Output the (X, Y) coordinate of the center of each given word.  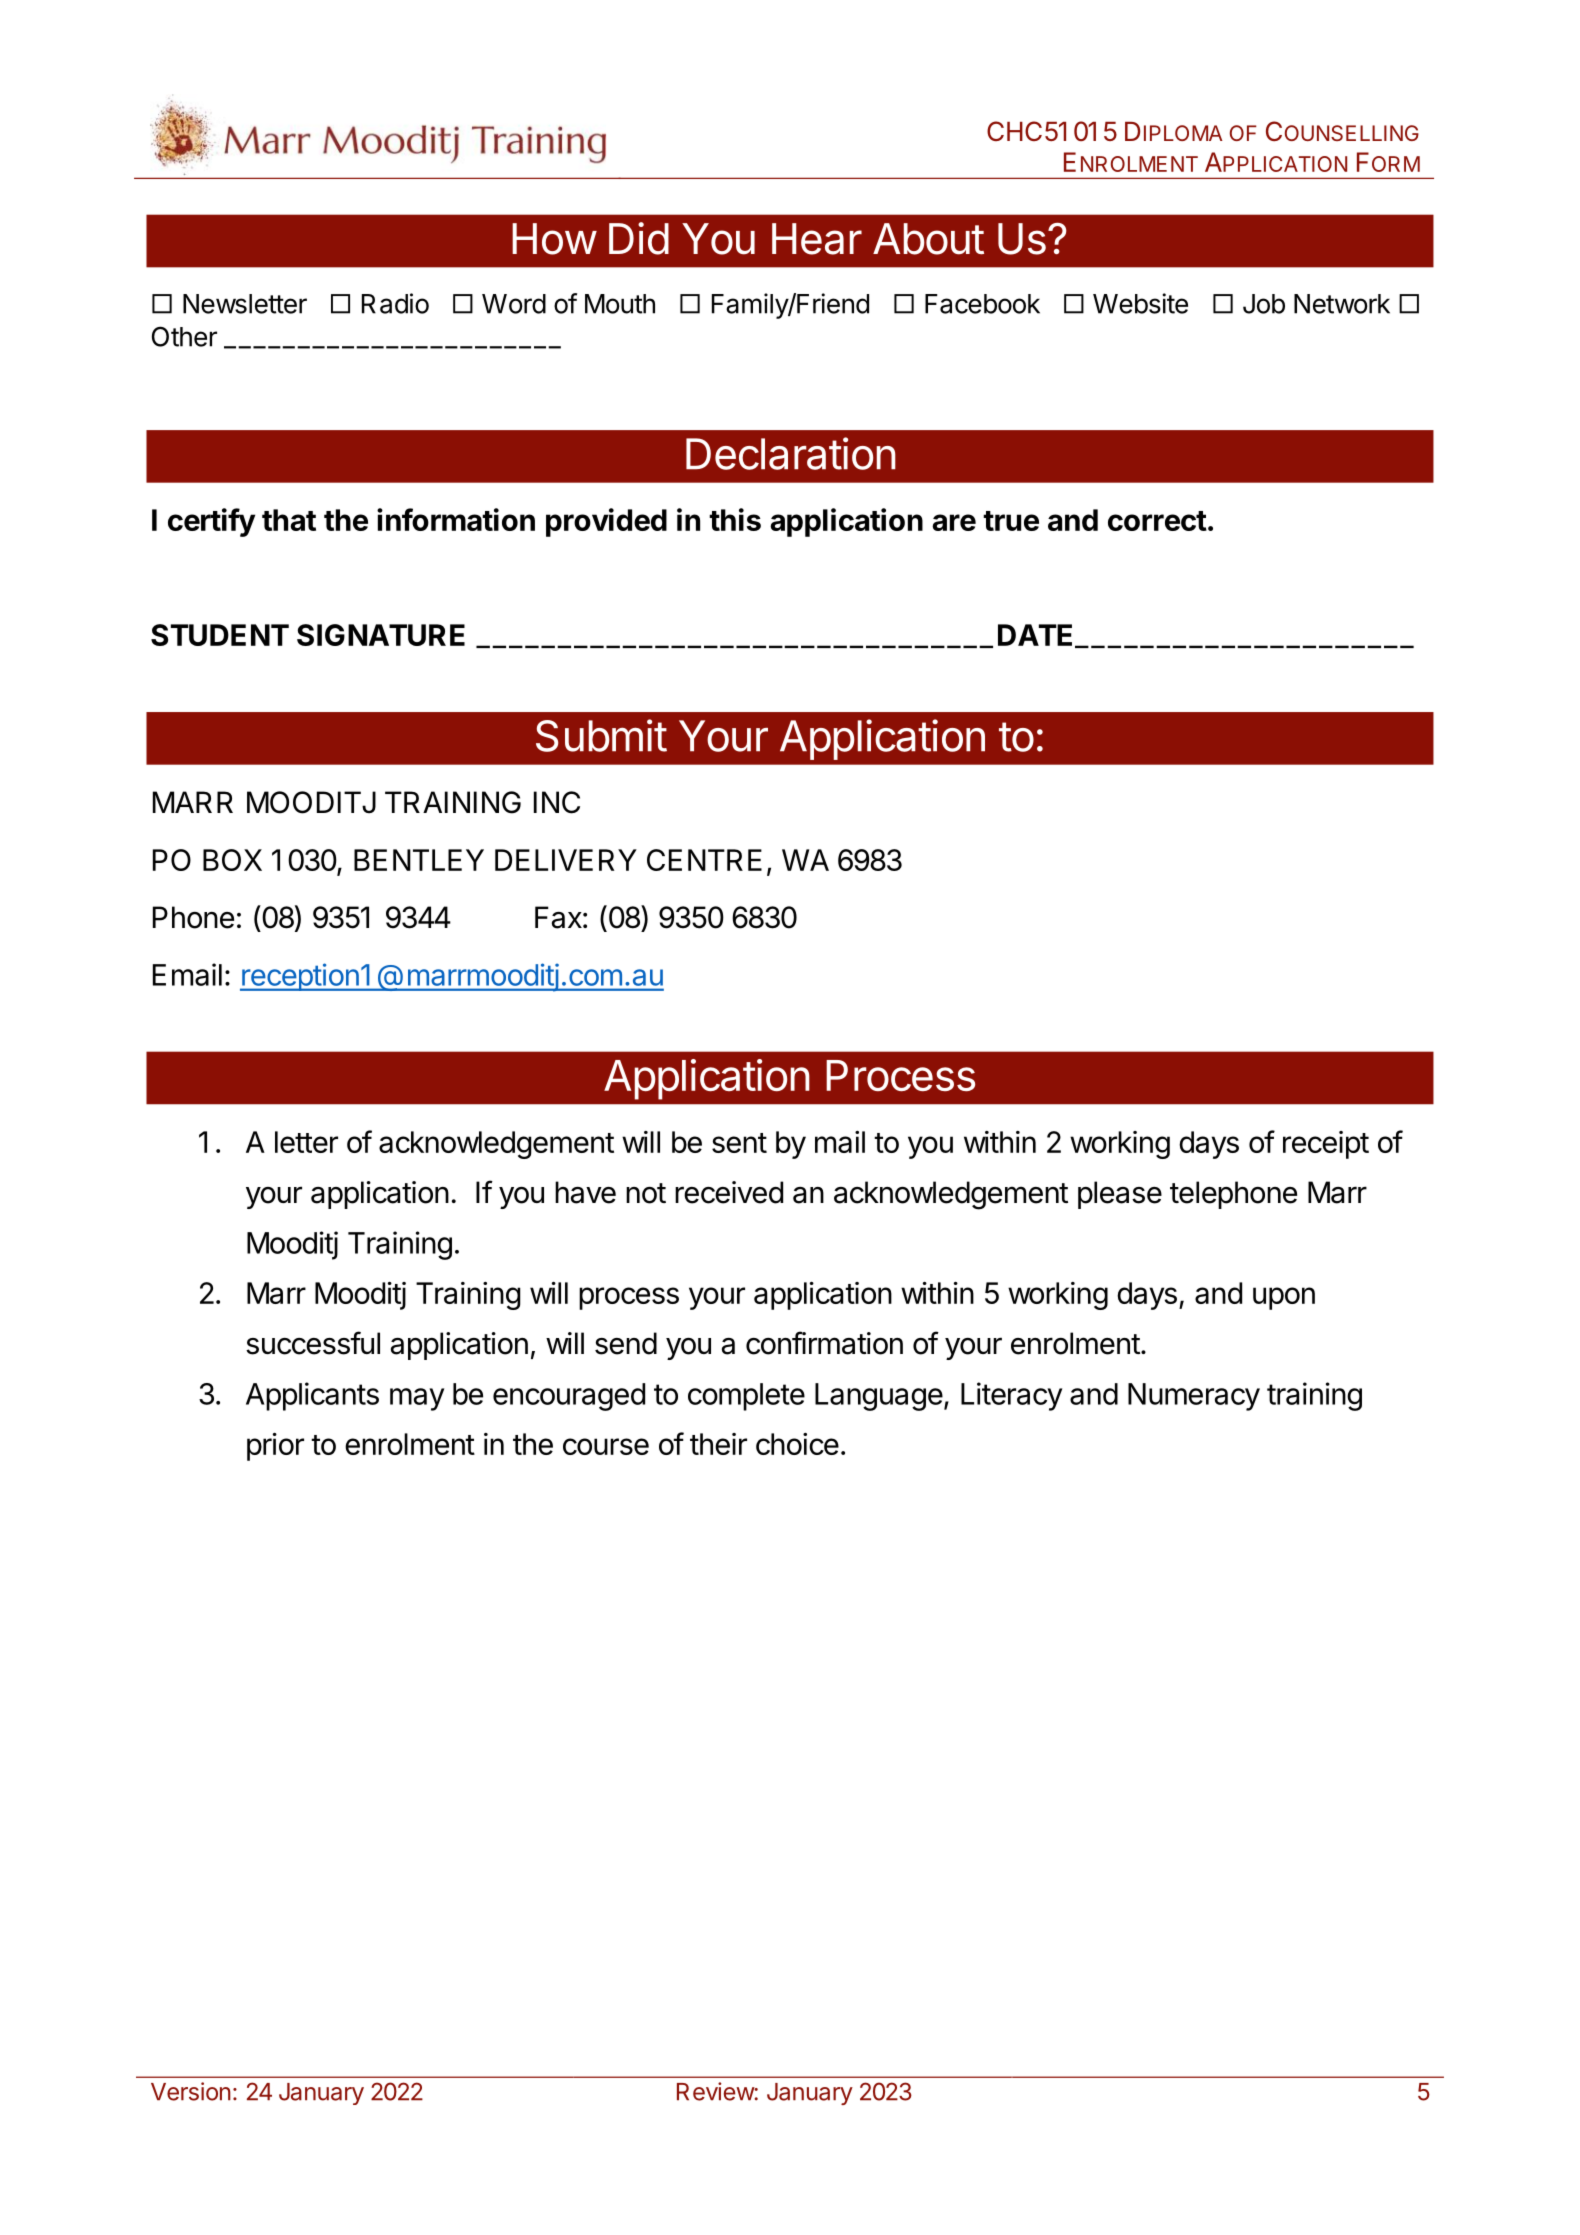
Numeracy (1194, 1397)
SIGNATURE (381, 635)
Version (191, 2091)
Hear (817, 239)
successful (313, 1343)
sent (739, 1143)
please (1120, 1195)
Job (1264, 304)
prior (275, 1447)
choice (797, 1444)
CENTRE (704, 860)
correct (1157, 521)
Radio (395, 303)
